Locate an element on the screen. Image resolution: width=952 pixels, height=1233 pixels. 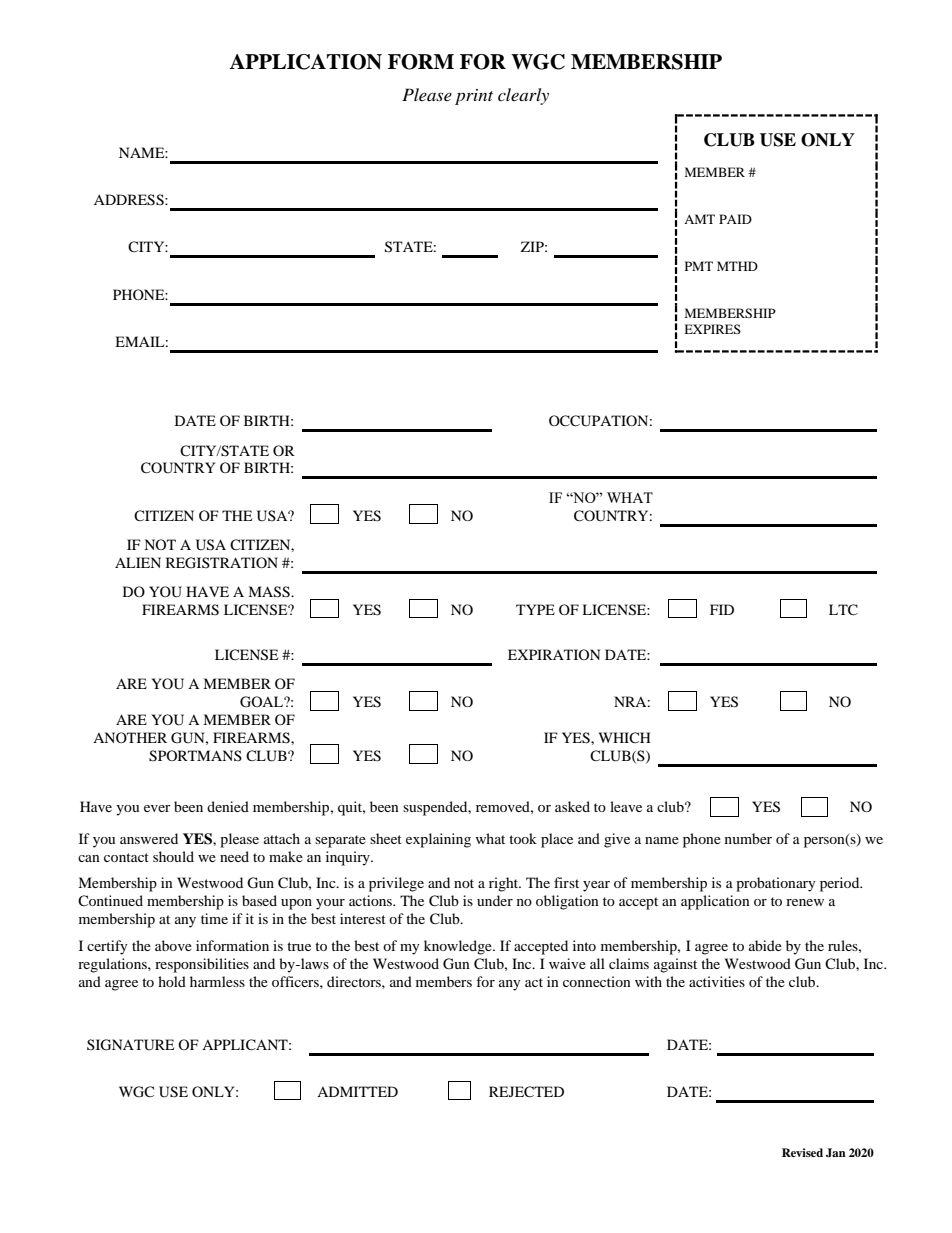
PAID is located at coordinates (735, 219).
